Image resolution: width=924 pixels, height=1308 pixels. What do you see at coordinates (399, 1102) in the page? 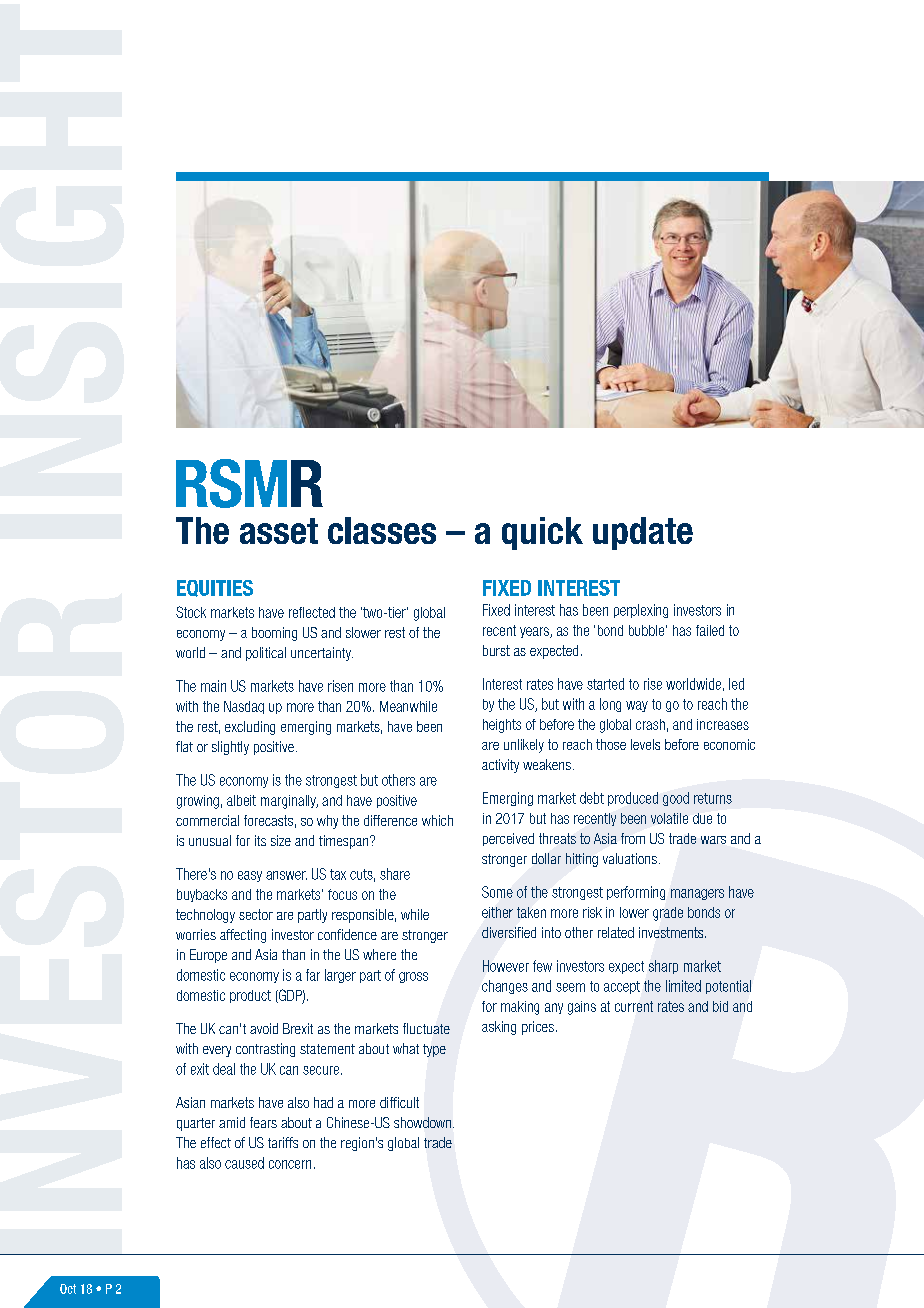
I see `difficult` at bounding box center [399, 1102].
